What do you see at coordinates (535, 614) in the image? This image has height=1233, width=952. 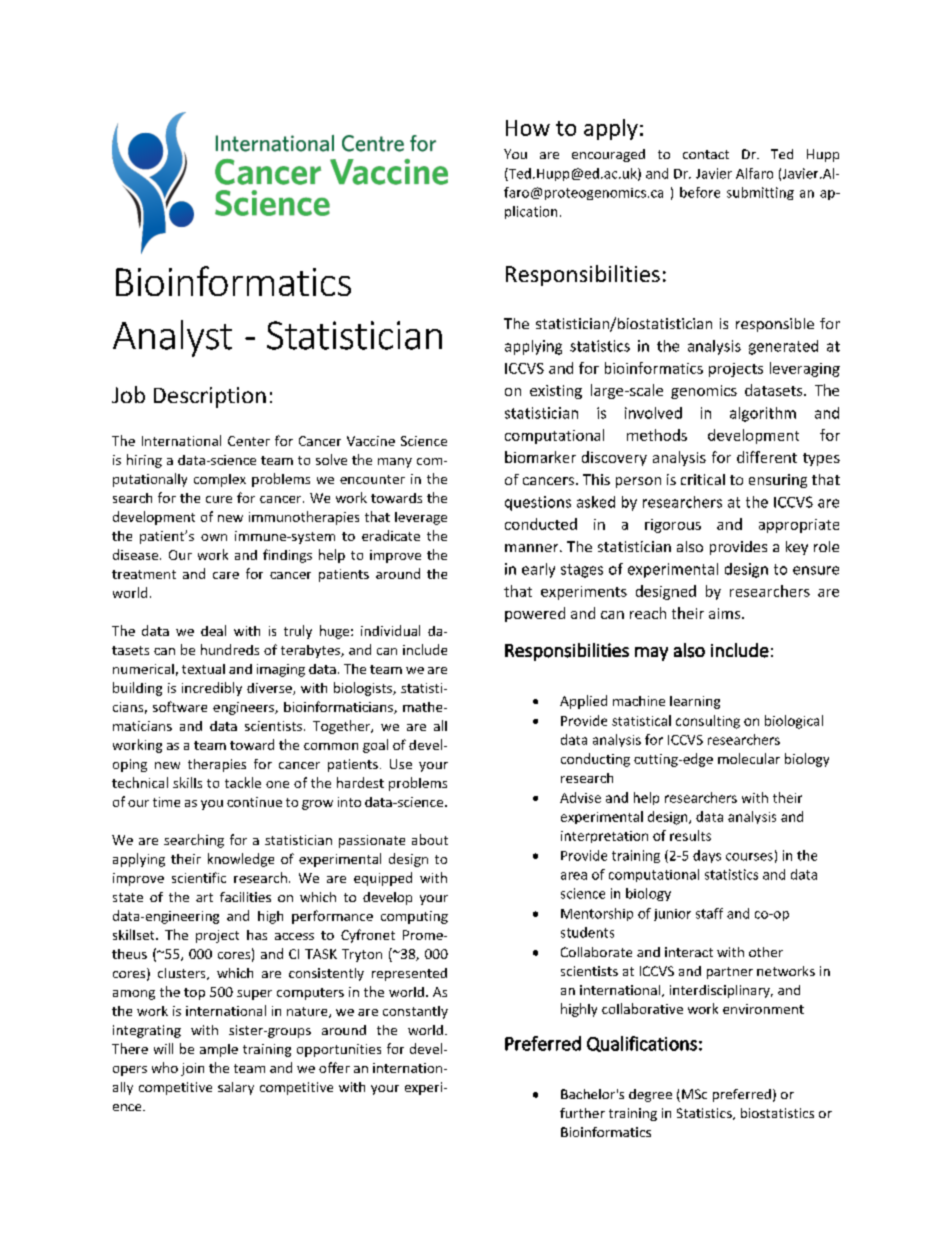 I see `powered` at bounding box center [535, 614].
